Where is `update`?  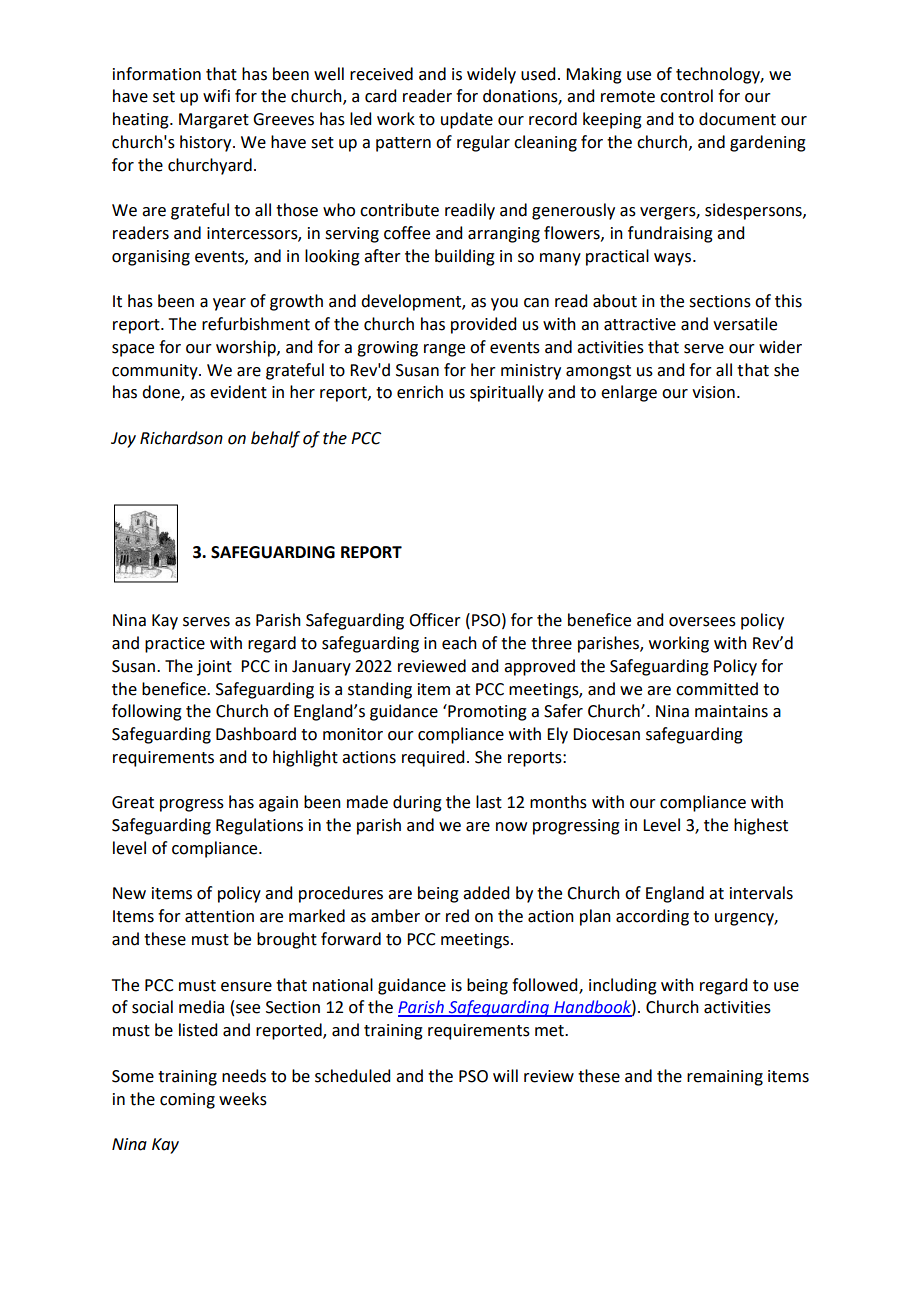
update is located at coordinates (467, 120).
